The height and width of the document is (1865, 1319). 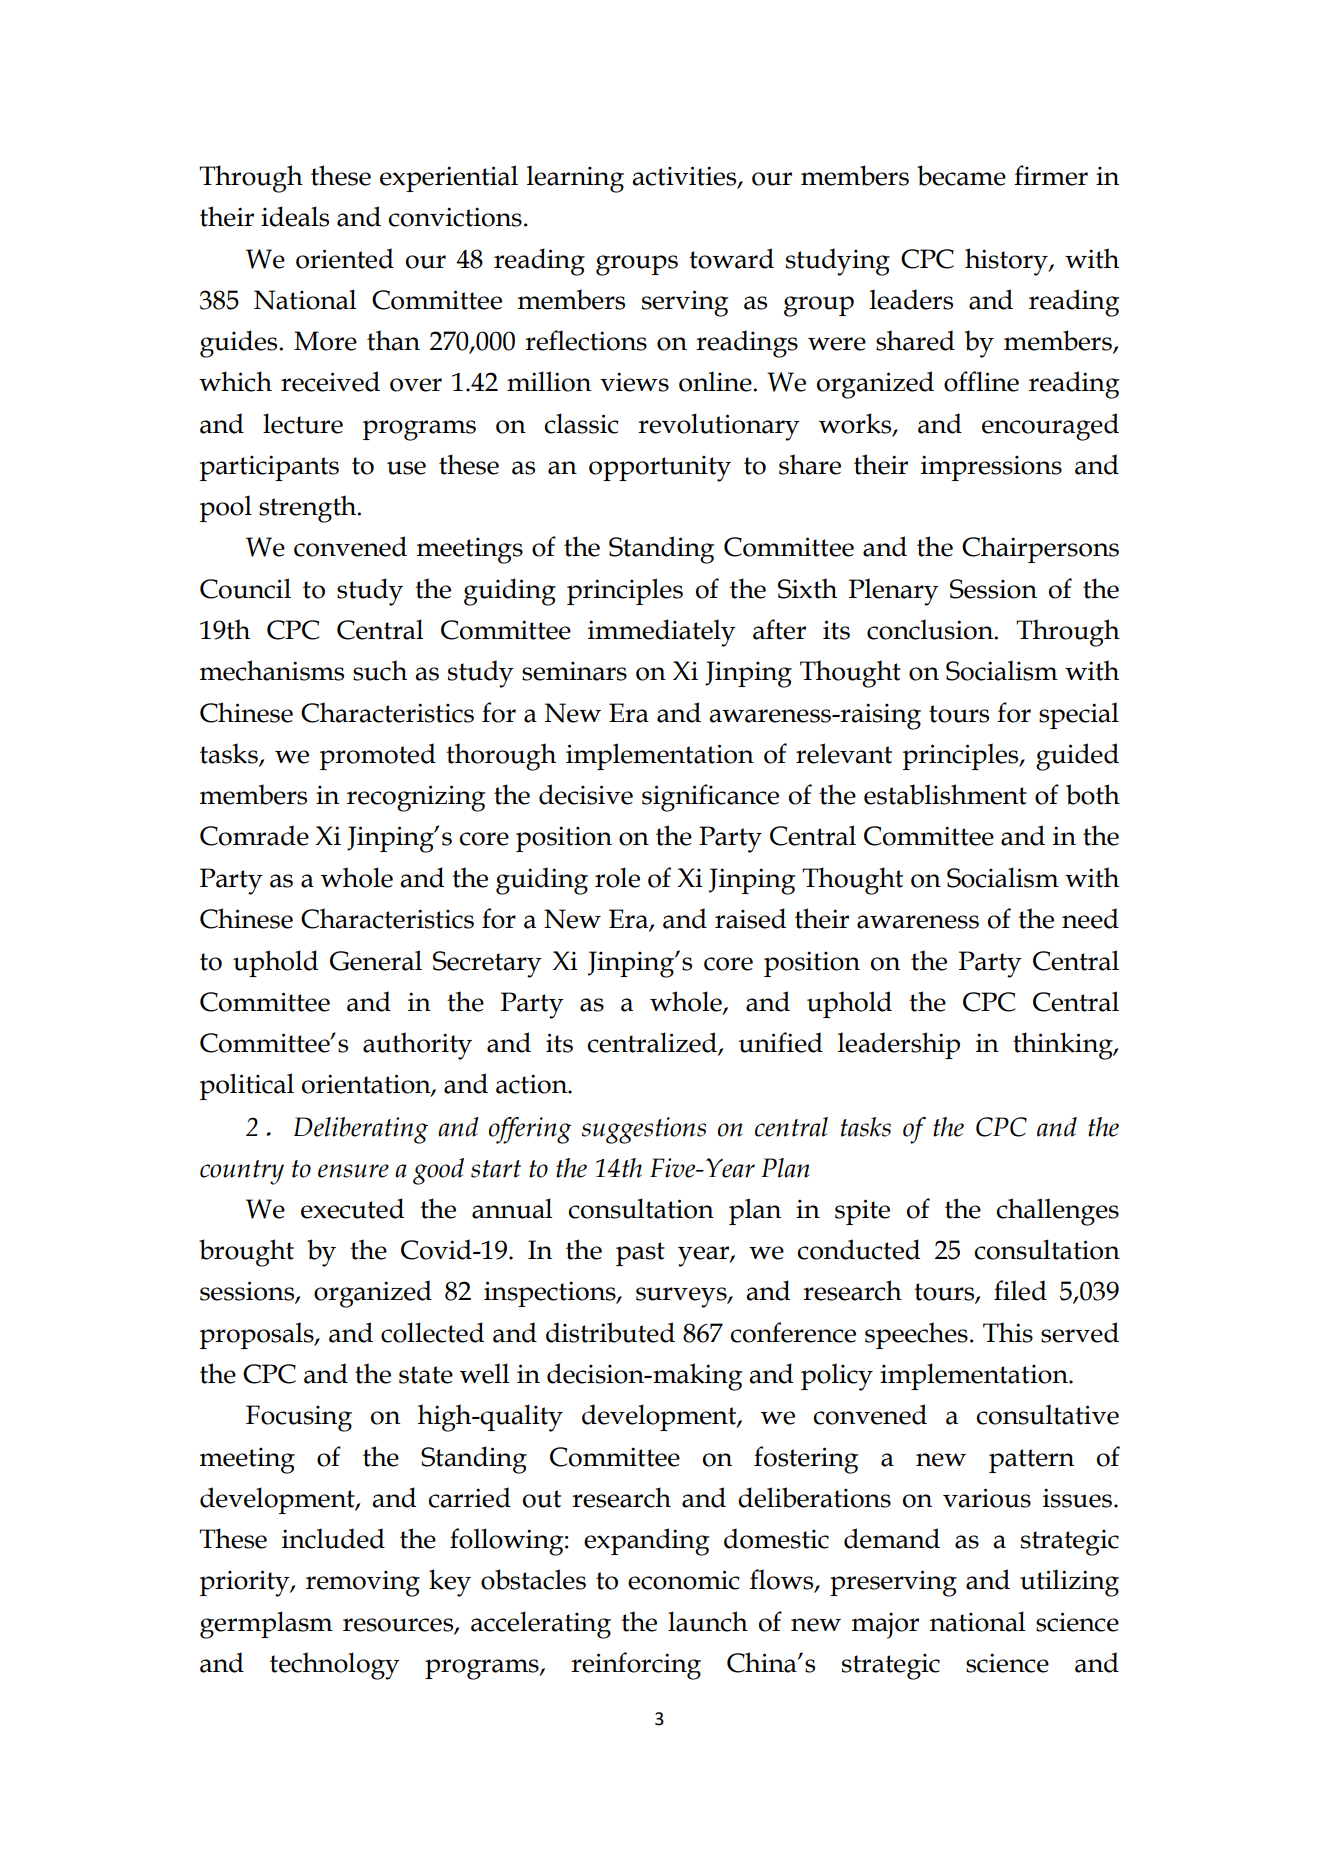 What do you see at coordinates (352, 1208) in the document?
I see `executed` at bounding box center [352, 1208].
